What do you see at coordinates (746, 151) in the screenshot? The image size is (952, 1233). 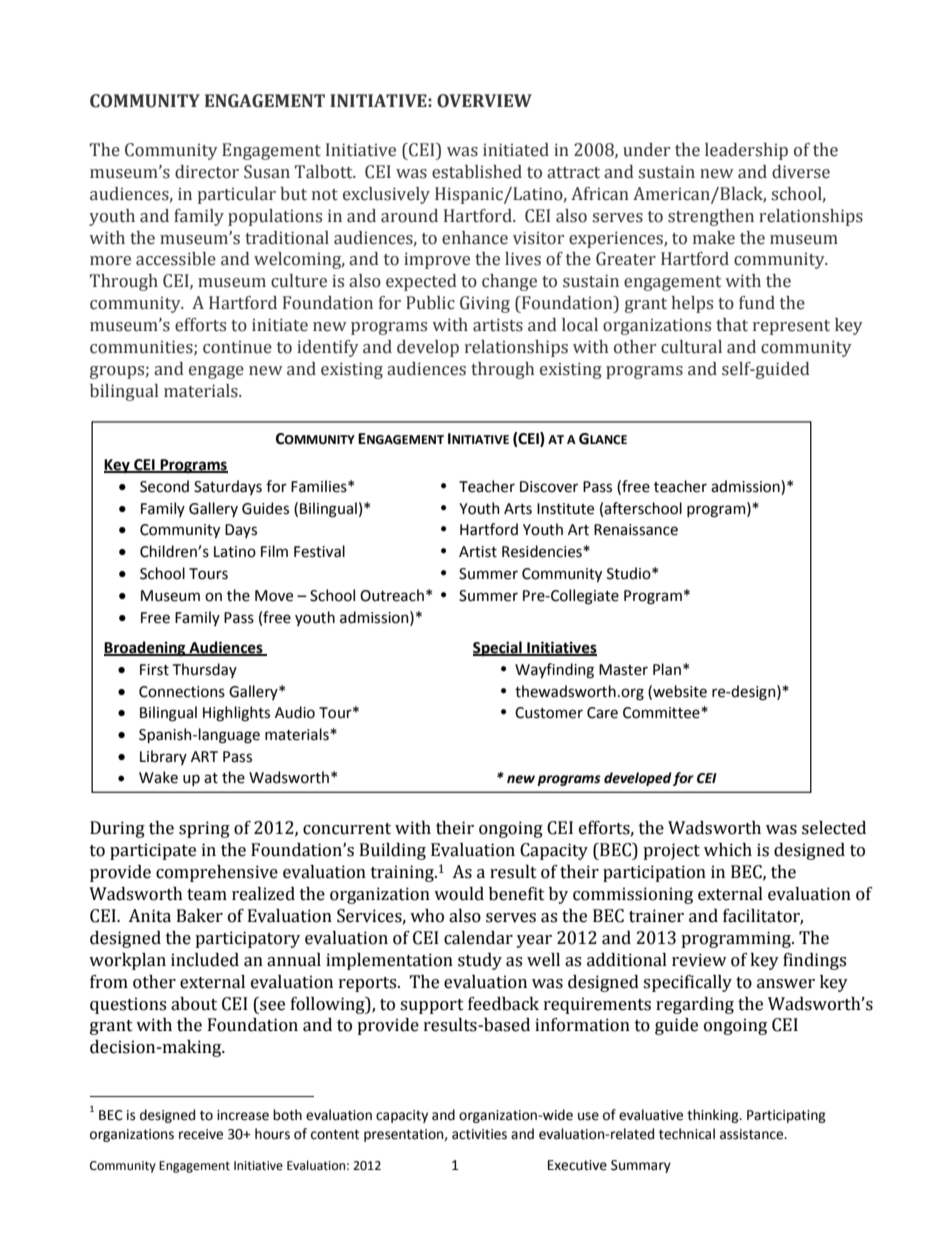 I see `leadership` at bounding box center [746, 151].
